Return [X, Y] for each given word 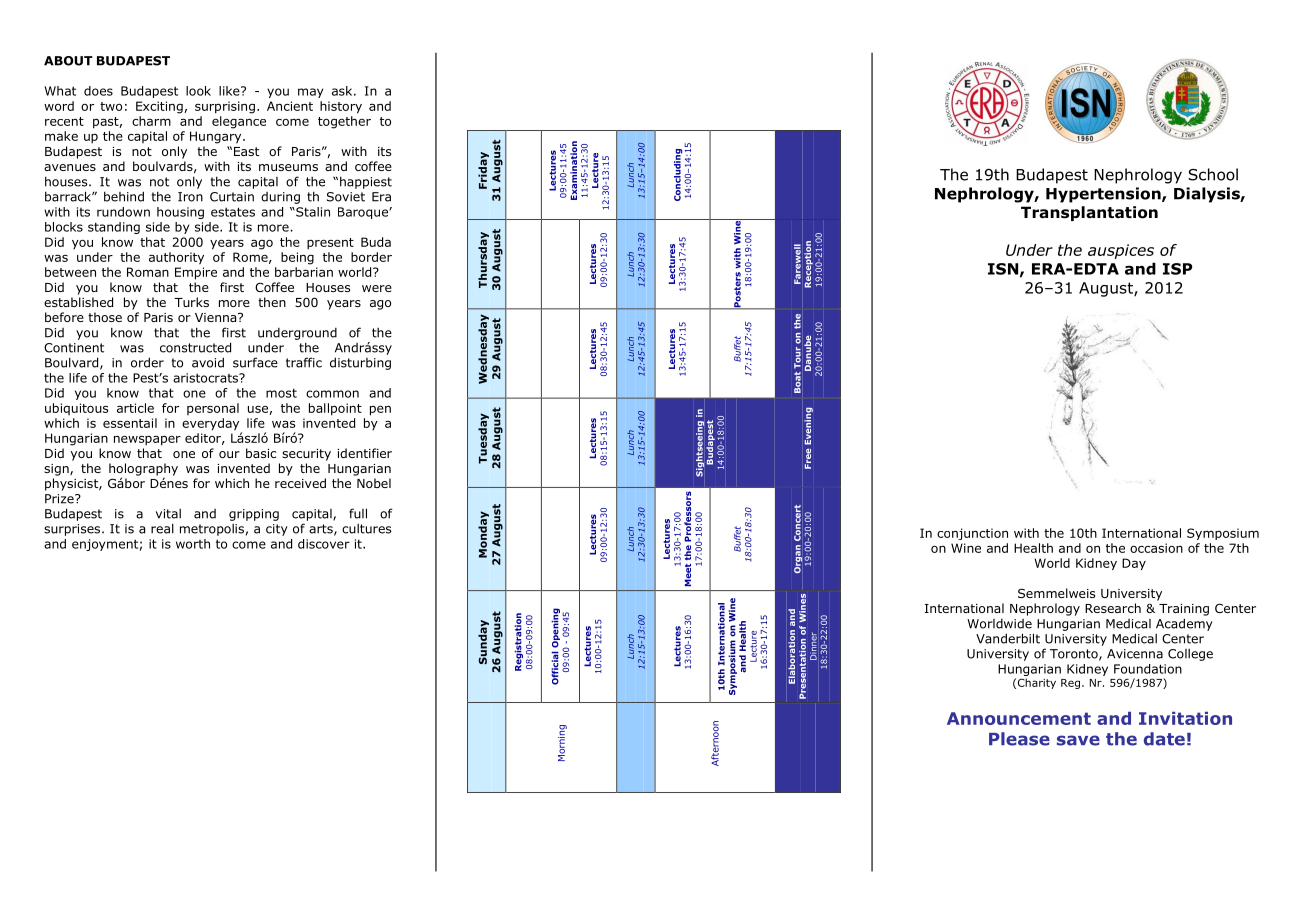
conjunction [972, 534]
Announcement [1019, 718]
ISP [1177, 269]
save [1078, 740]
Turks [191, 302]
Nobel [374, 483]
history [341, 107]
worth [193, 544]
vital [168, 514]
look [198, 91]
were [377, 288]
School [1213, 174]
